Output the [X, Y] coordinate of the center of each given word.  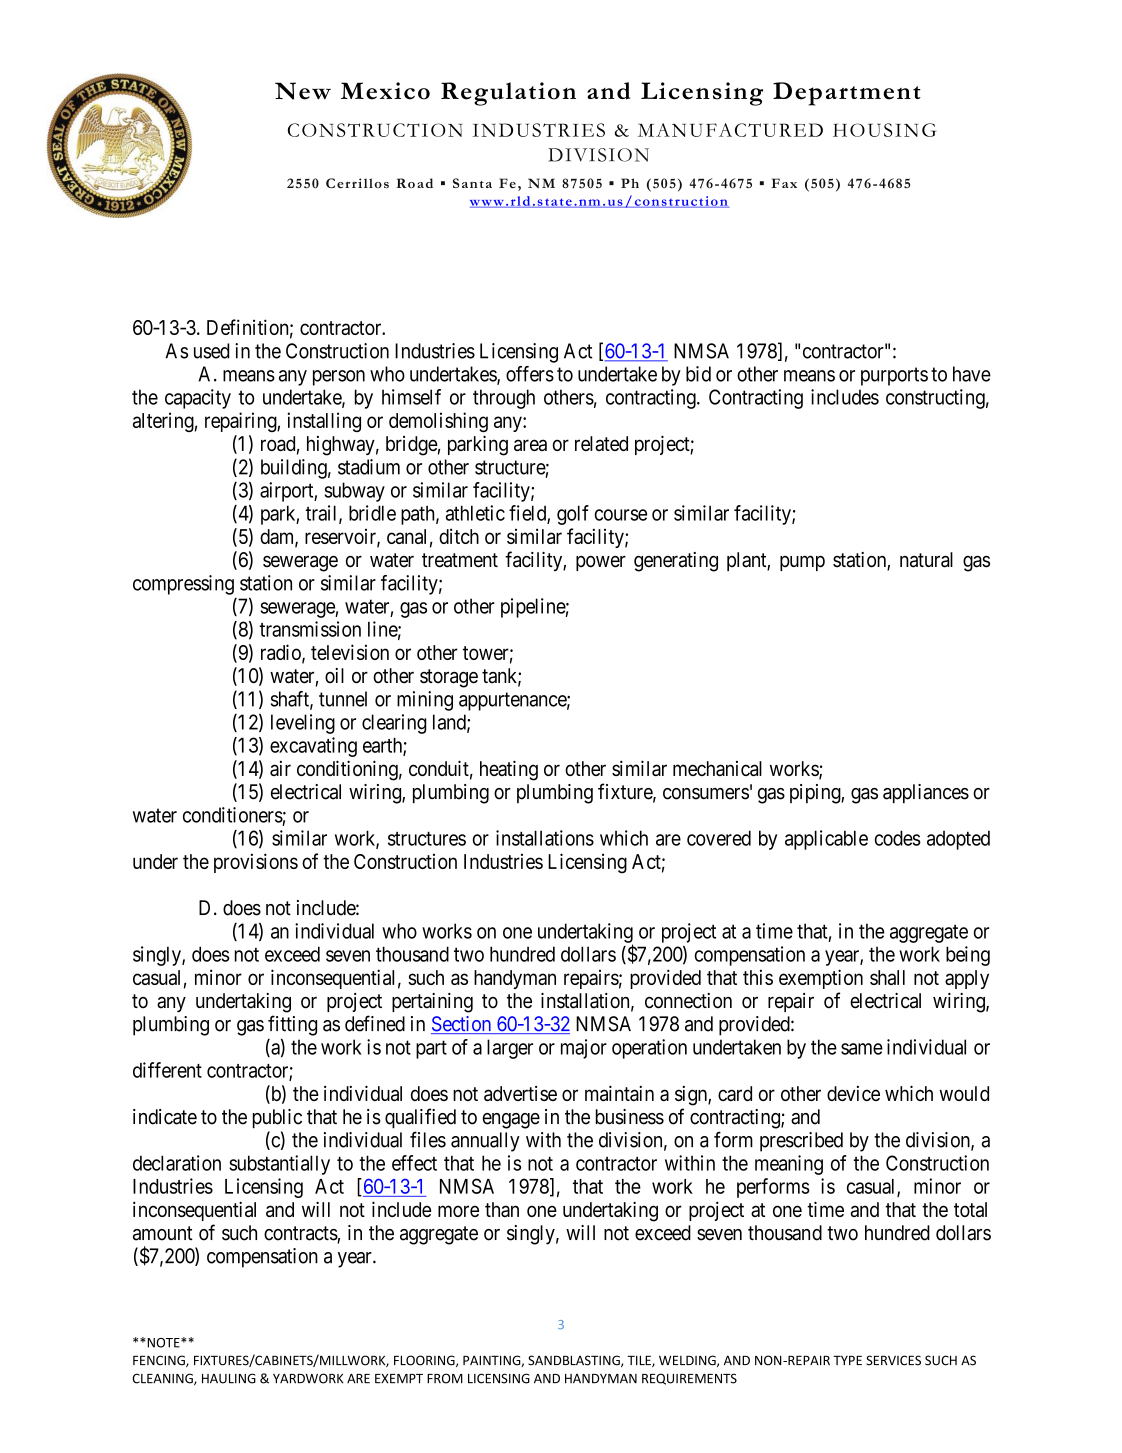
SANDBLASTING [575, 1361]
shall [887, 977]
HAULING [229, 1378]
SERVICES [893, 1360]
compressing [183, 585]
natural [926, 560]
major [584, 1049]
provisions [256, 863]
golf [573, 515]
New [303, 91]
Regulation [508, 94]
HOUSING [884, 130]
